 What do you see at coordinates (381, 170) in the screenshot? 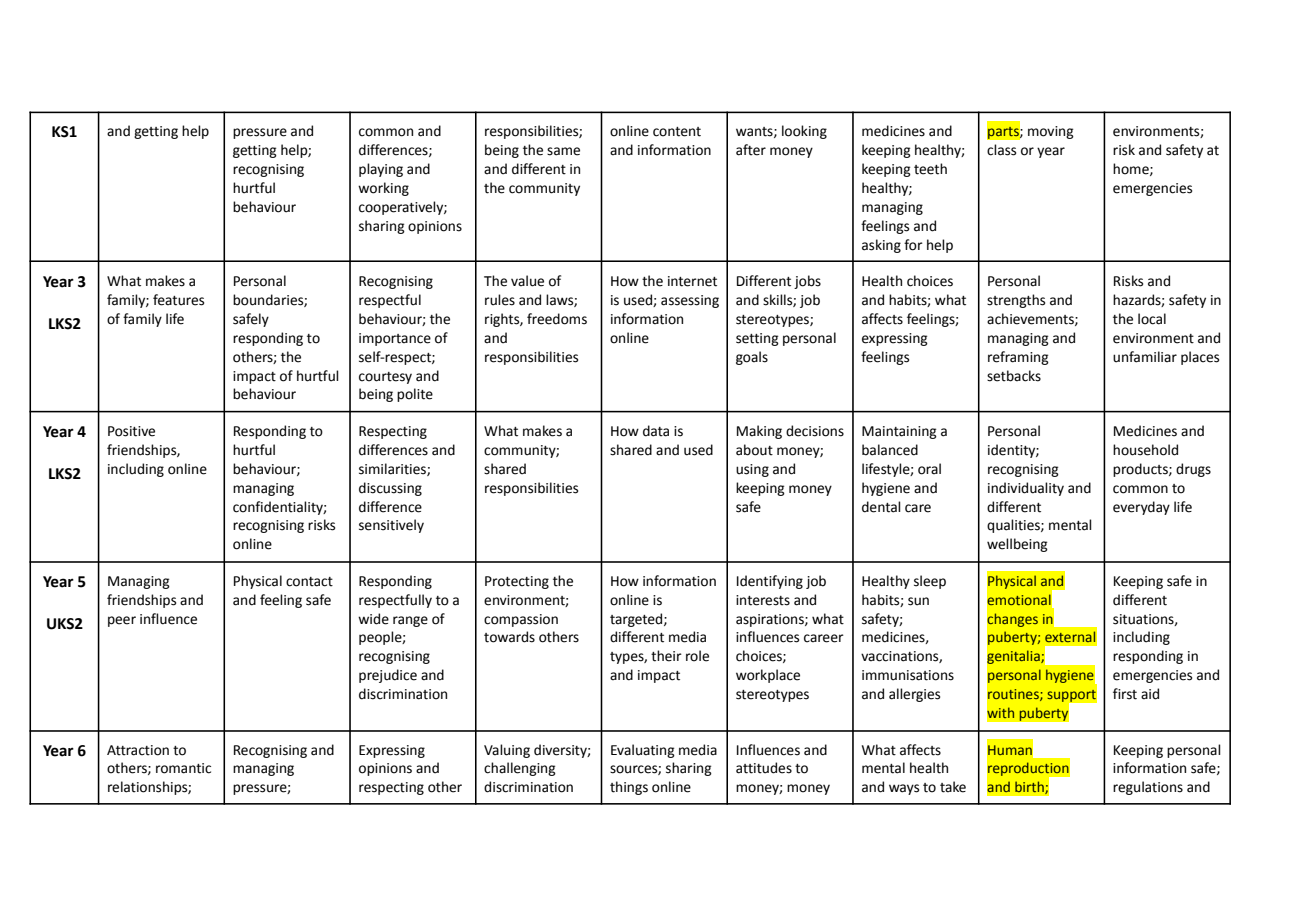
I see `playing` at bounding box center [381, 170].
